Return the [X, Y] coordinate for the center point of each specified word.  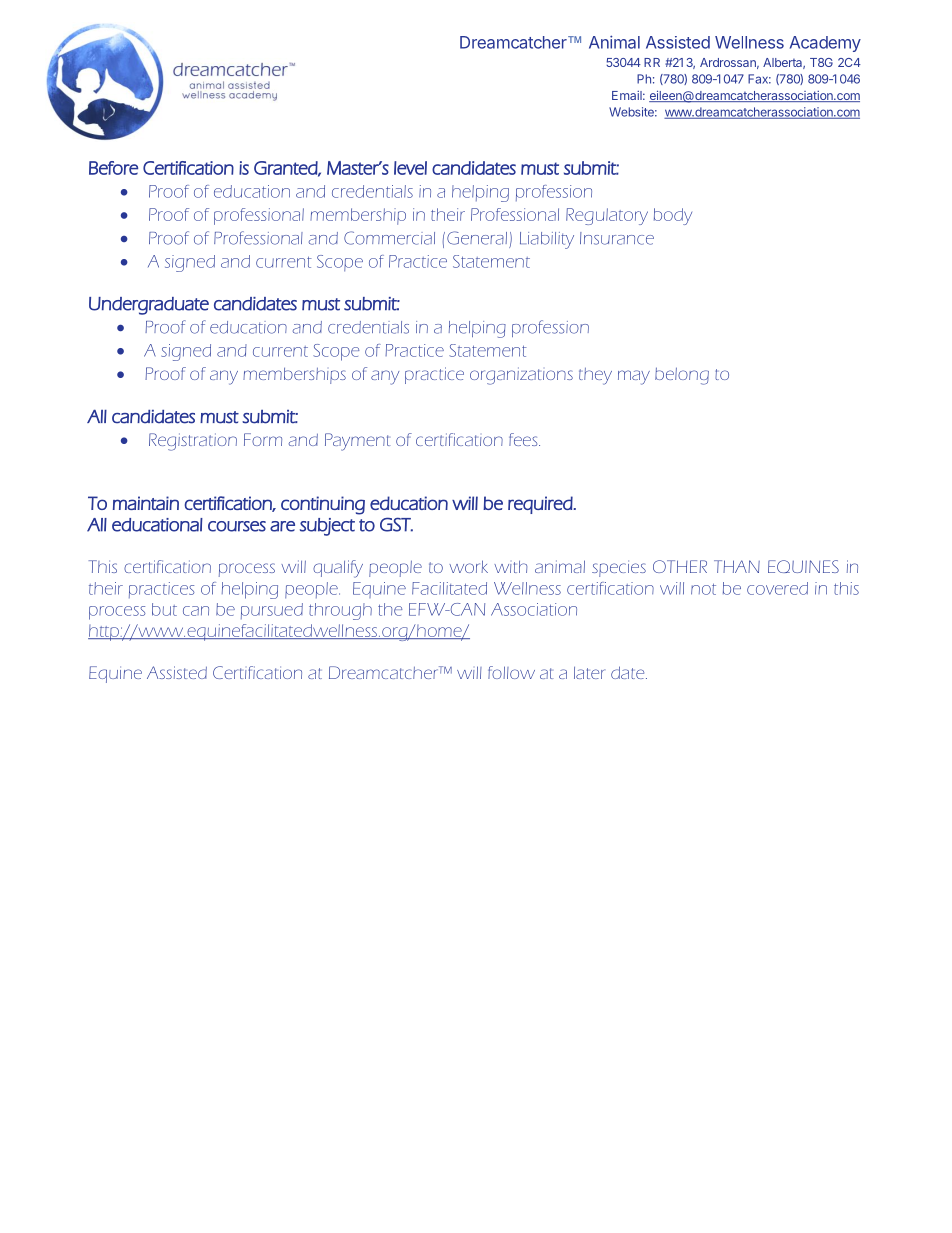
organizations [521, 376]
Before [113, 168]
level [410, 168]
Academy [825, 44]
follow [511, 672]
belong [682, 376]
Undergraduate [149, 306]
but [164, 609]
